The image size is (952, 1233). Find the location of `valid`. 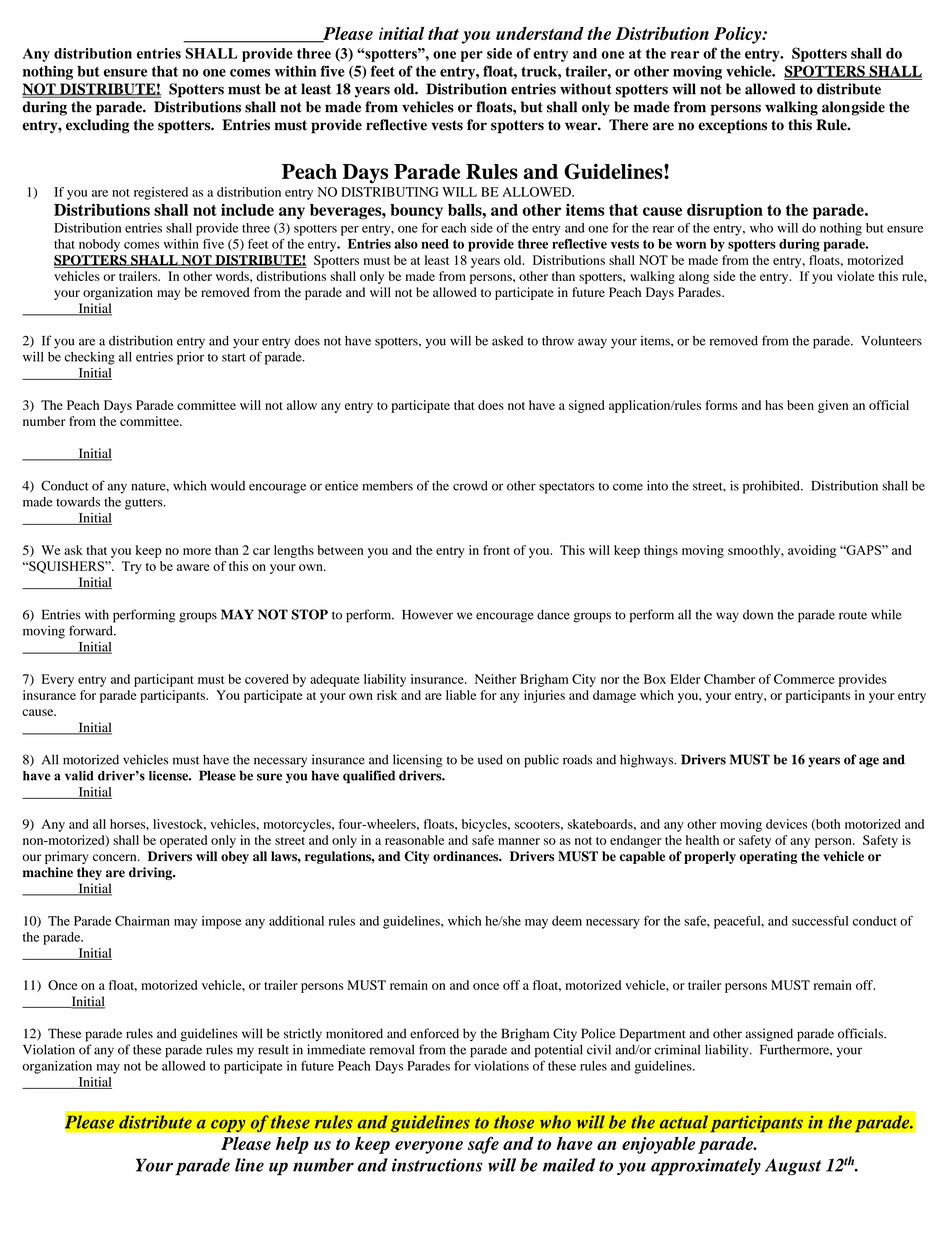

valid is located at coordinates (79, 775).
